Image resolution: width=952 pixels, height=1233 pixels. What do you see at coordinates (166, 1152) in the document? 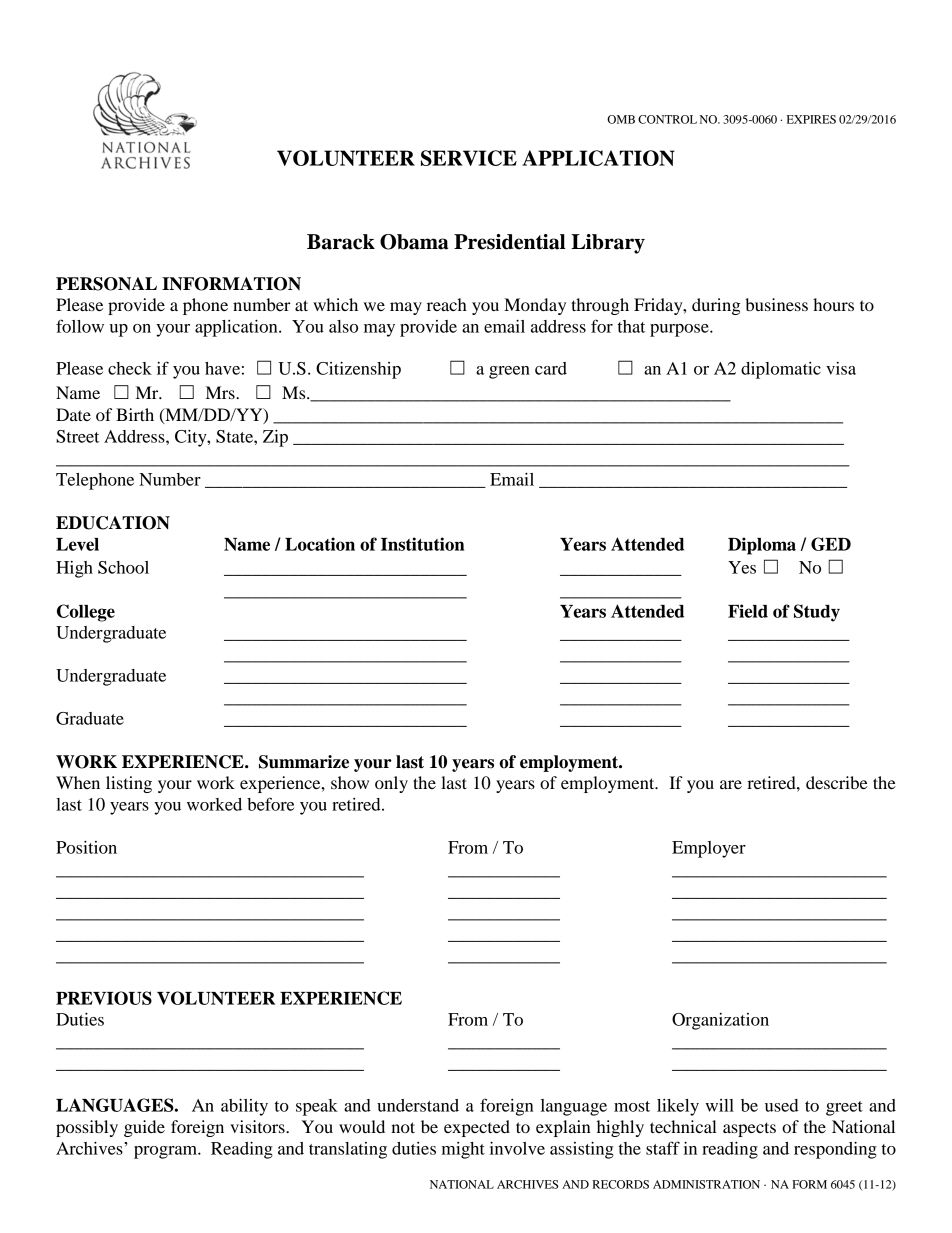
I see `program` at bounding box center [166, 1152].
